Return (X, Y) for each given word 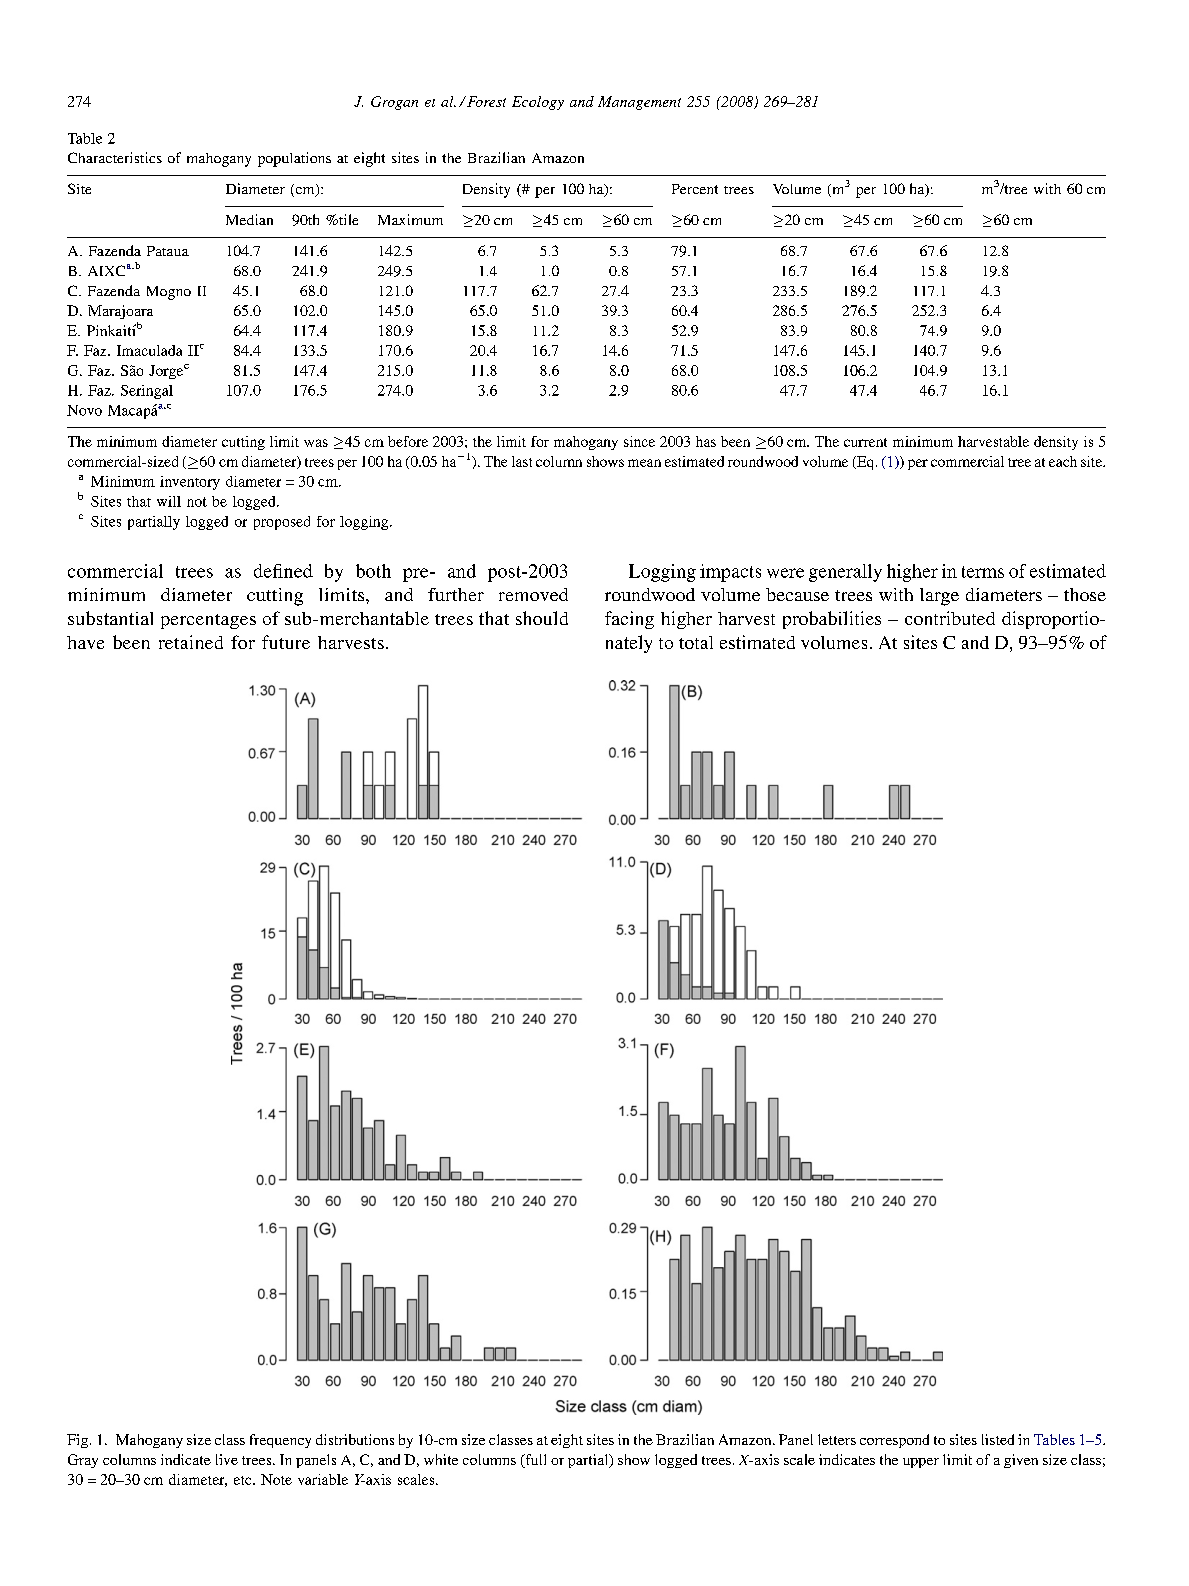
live (227, 1459)
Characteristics (115, 157)
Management (639, 103)
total (696, 642)
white (441, 1459)
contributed (950, 618)
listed (998, 1439)
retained (191, 642)
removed (533, 594)
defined (283, 571)
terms (983, 572)
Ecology (538, 103)
